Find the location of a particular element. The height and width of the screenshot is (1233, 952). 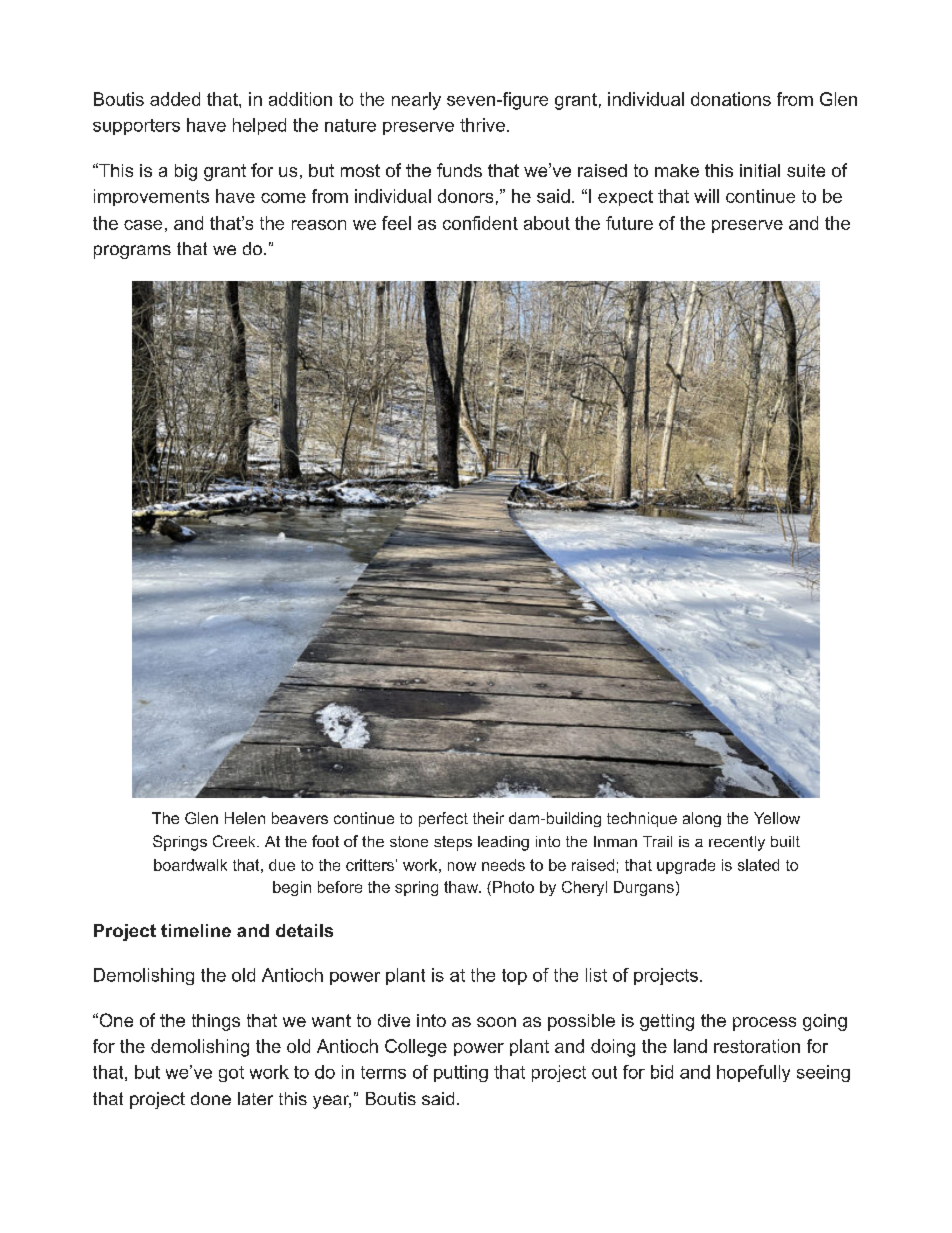

got is located at coordinates (231, 1074).
